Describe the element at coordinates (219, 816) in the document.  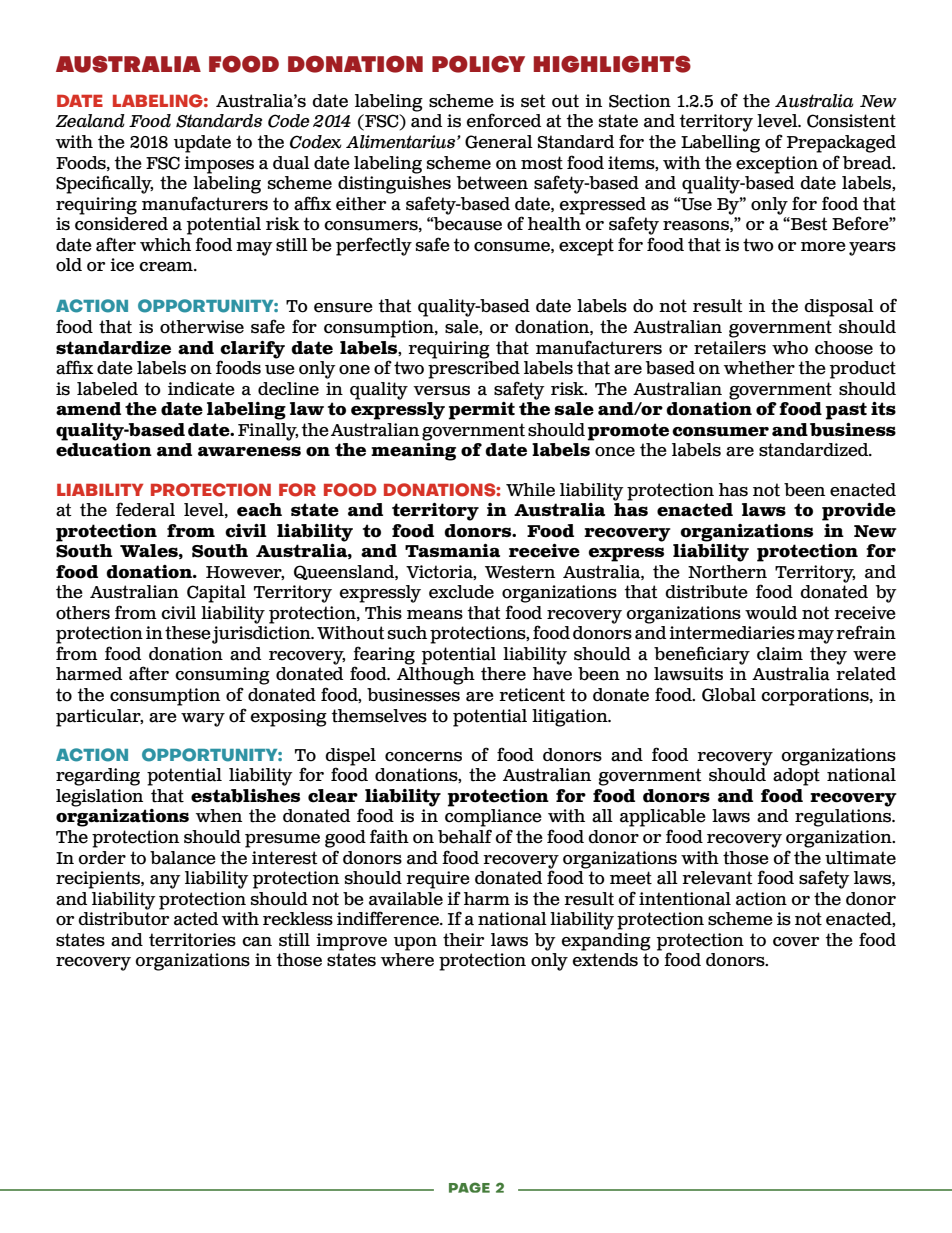
I see `when` at that location.
